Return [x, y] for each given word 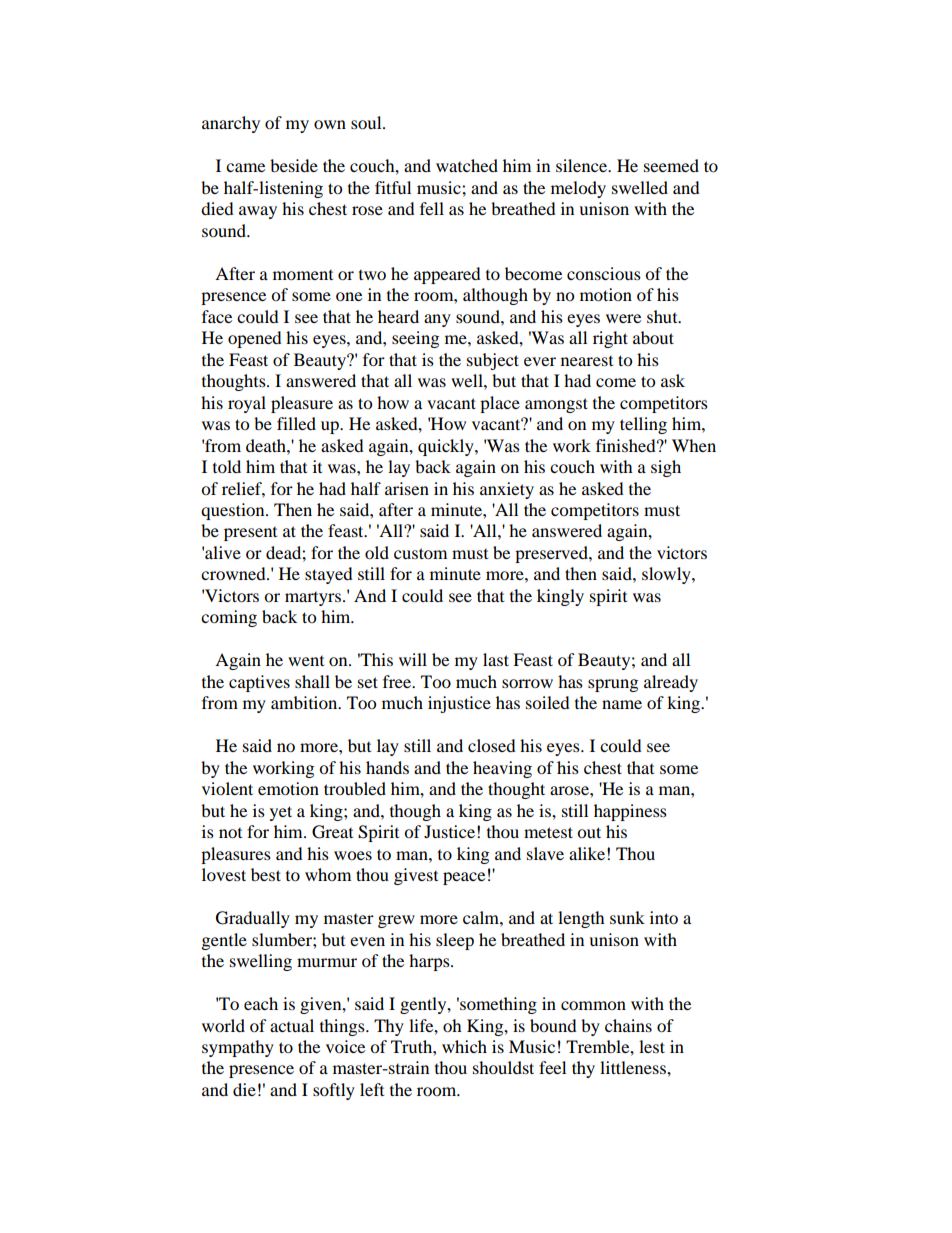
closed [492, 745]
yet [281, 813]
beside [294, 165]
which [464, 1046]
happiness [630, 812]
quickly [447, 447]
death [267, 445]
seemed [671, 165]
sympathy [238, 1048]
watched [467, 165]
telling [643, 425]
